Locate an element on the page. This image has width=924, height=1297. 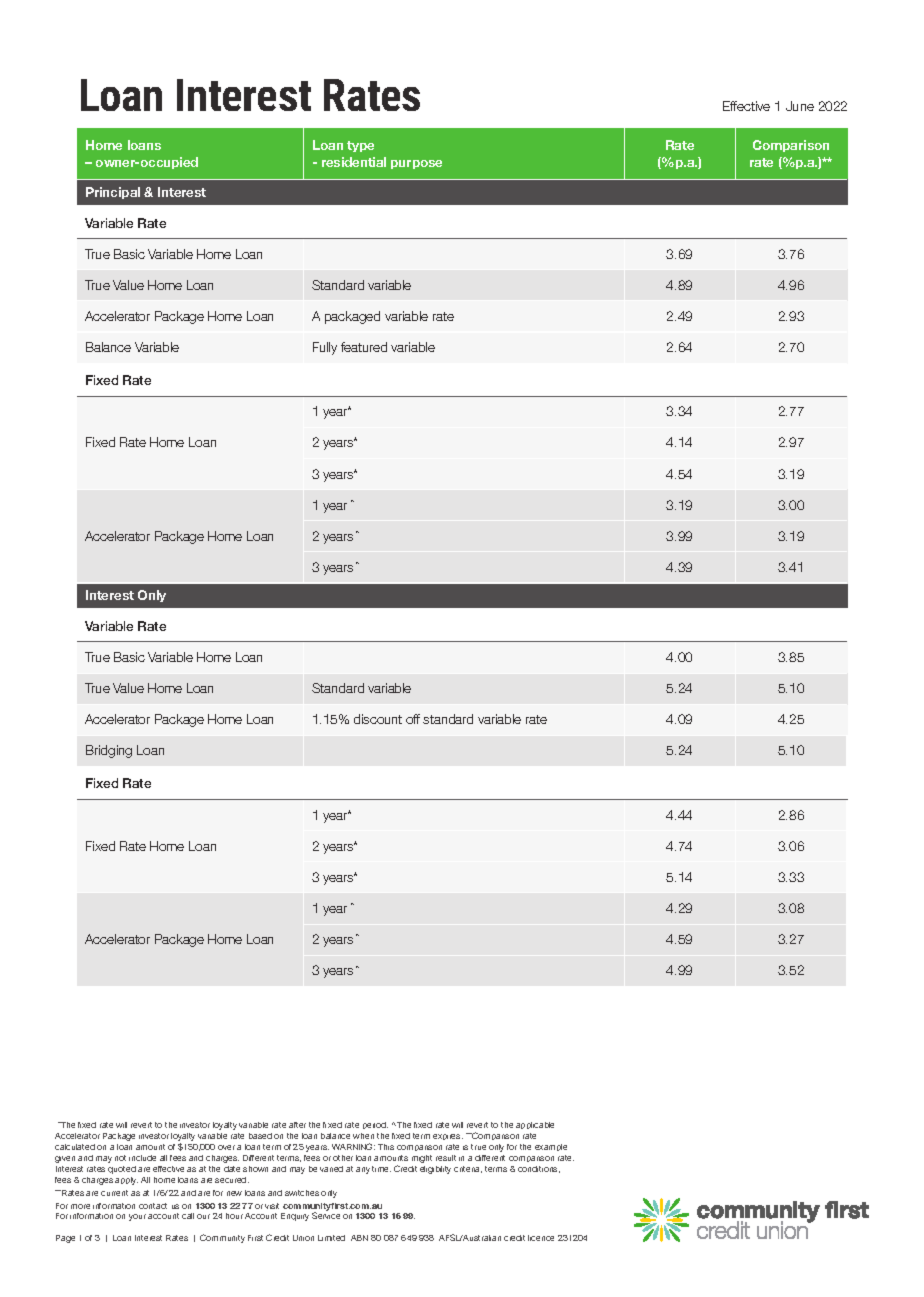
June is located at coordinates (800, 106).
